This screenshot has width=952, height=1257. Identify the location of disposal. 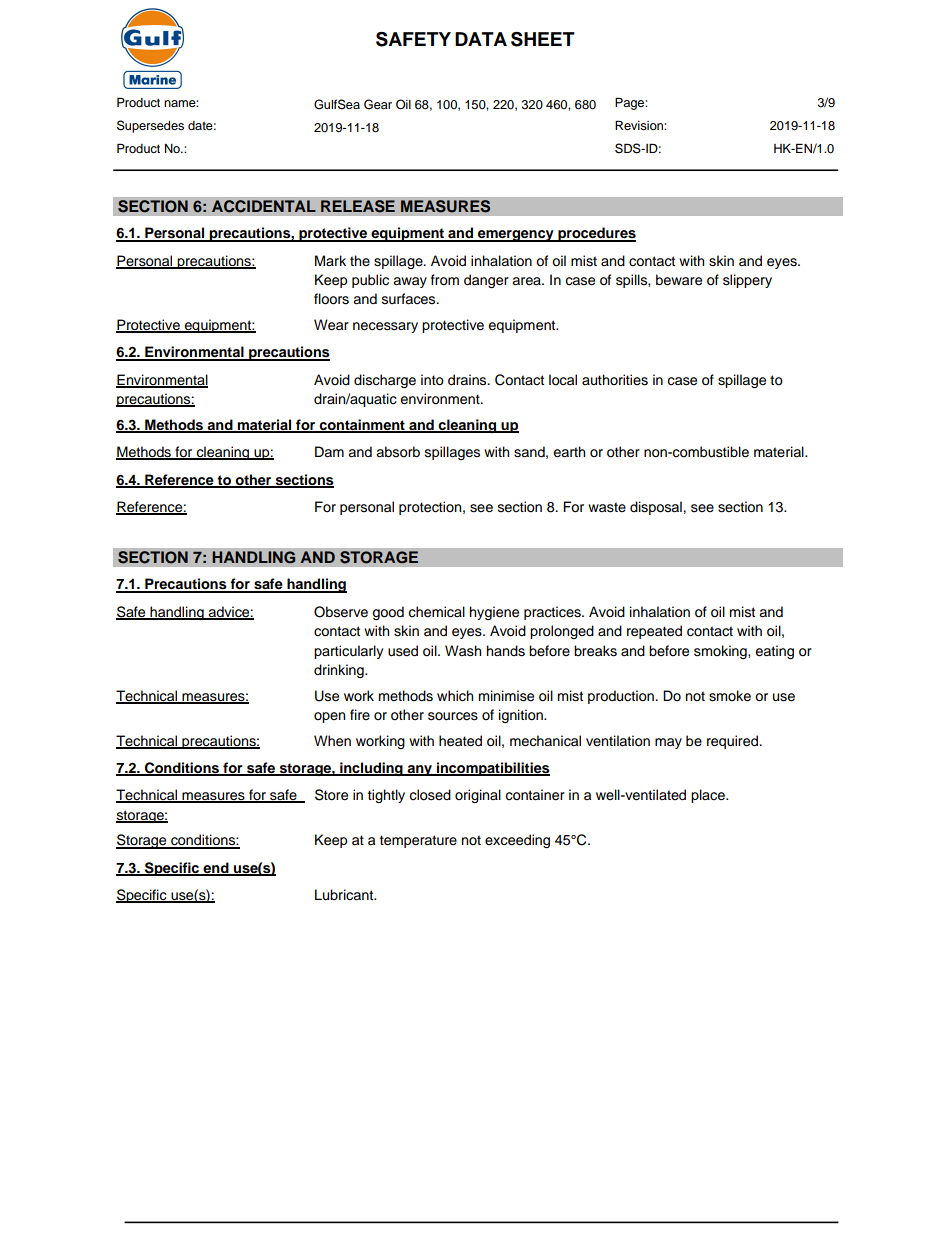
(656, 508).
